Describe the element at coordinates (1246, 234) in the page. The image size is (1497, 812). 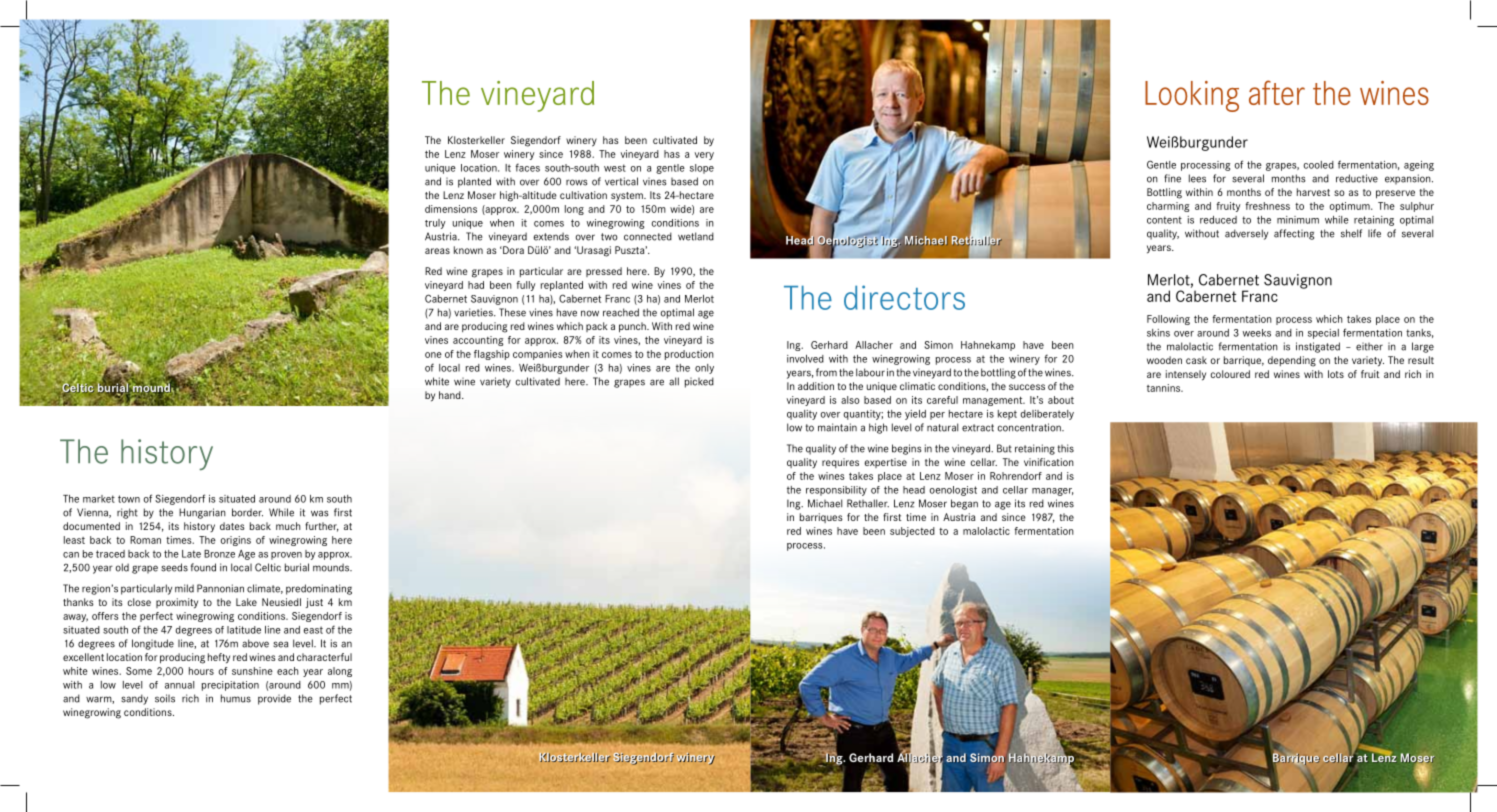
I see `adversely` at that location.
